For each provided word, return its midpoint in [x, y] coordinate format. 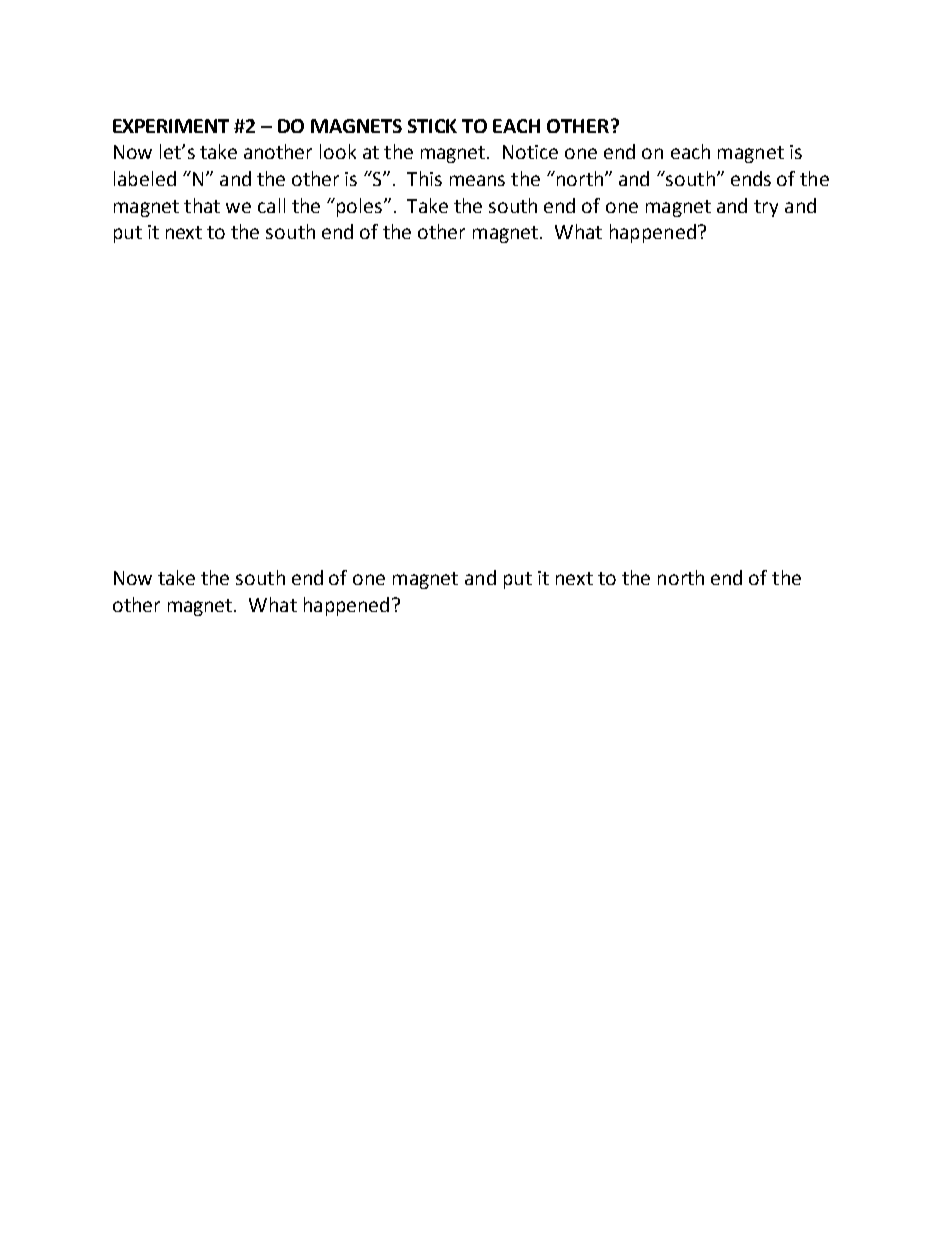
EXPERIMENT [171, 126]
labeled [145, 178]
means [477, 180]
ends [751, 178]
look [338, 151]
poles [359, 207]
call [271, 205]
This [424, 178]
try [766, 208]
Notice [530, 152]
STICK [432, 126]
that [202, 205]
